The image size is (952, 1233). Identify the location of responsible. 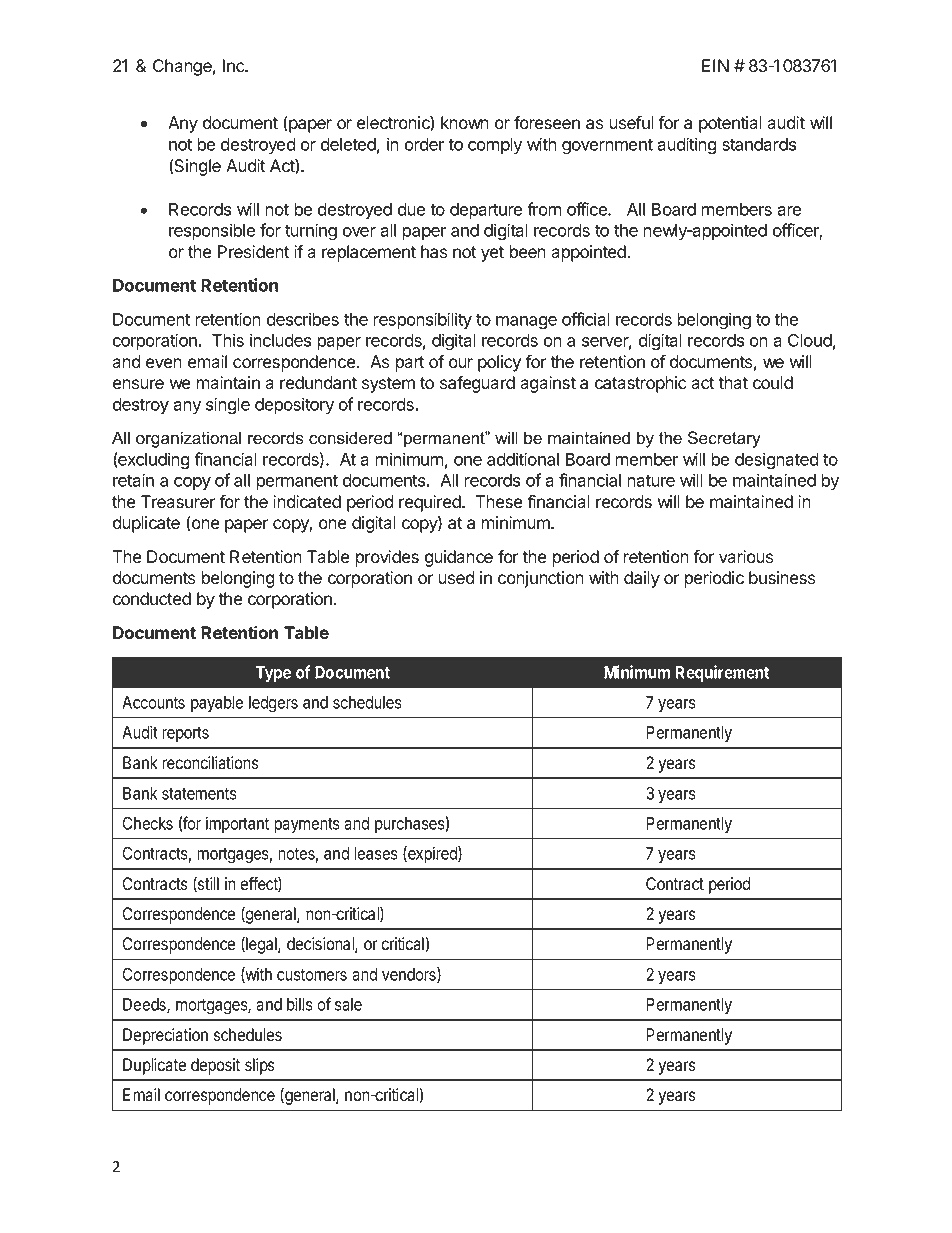
(212, 231).
